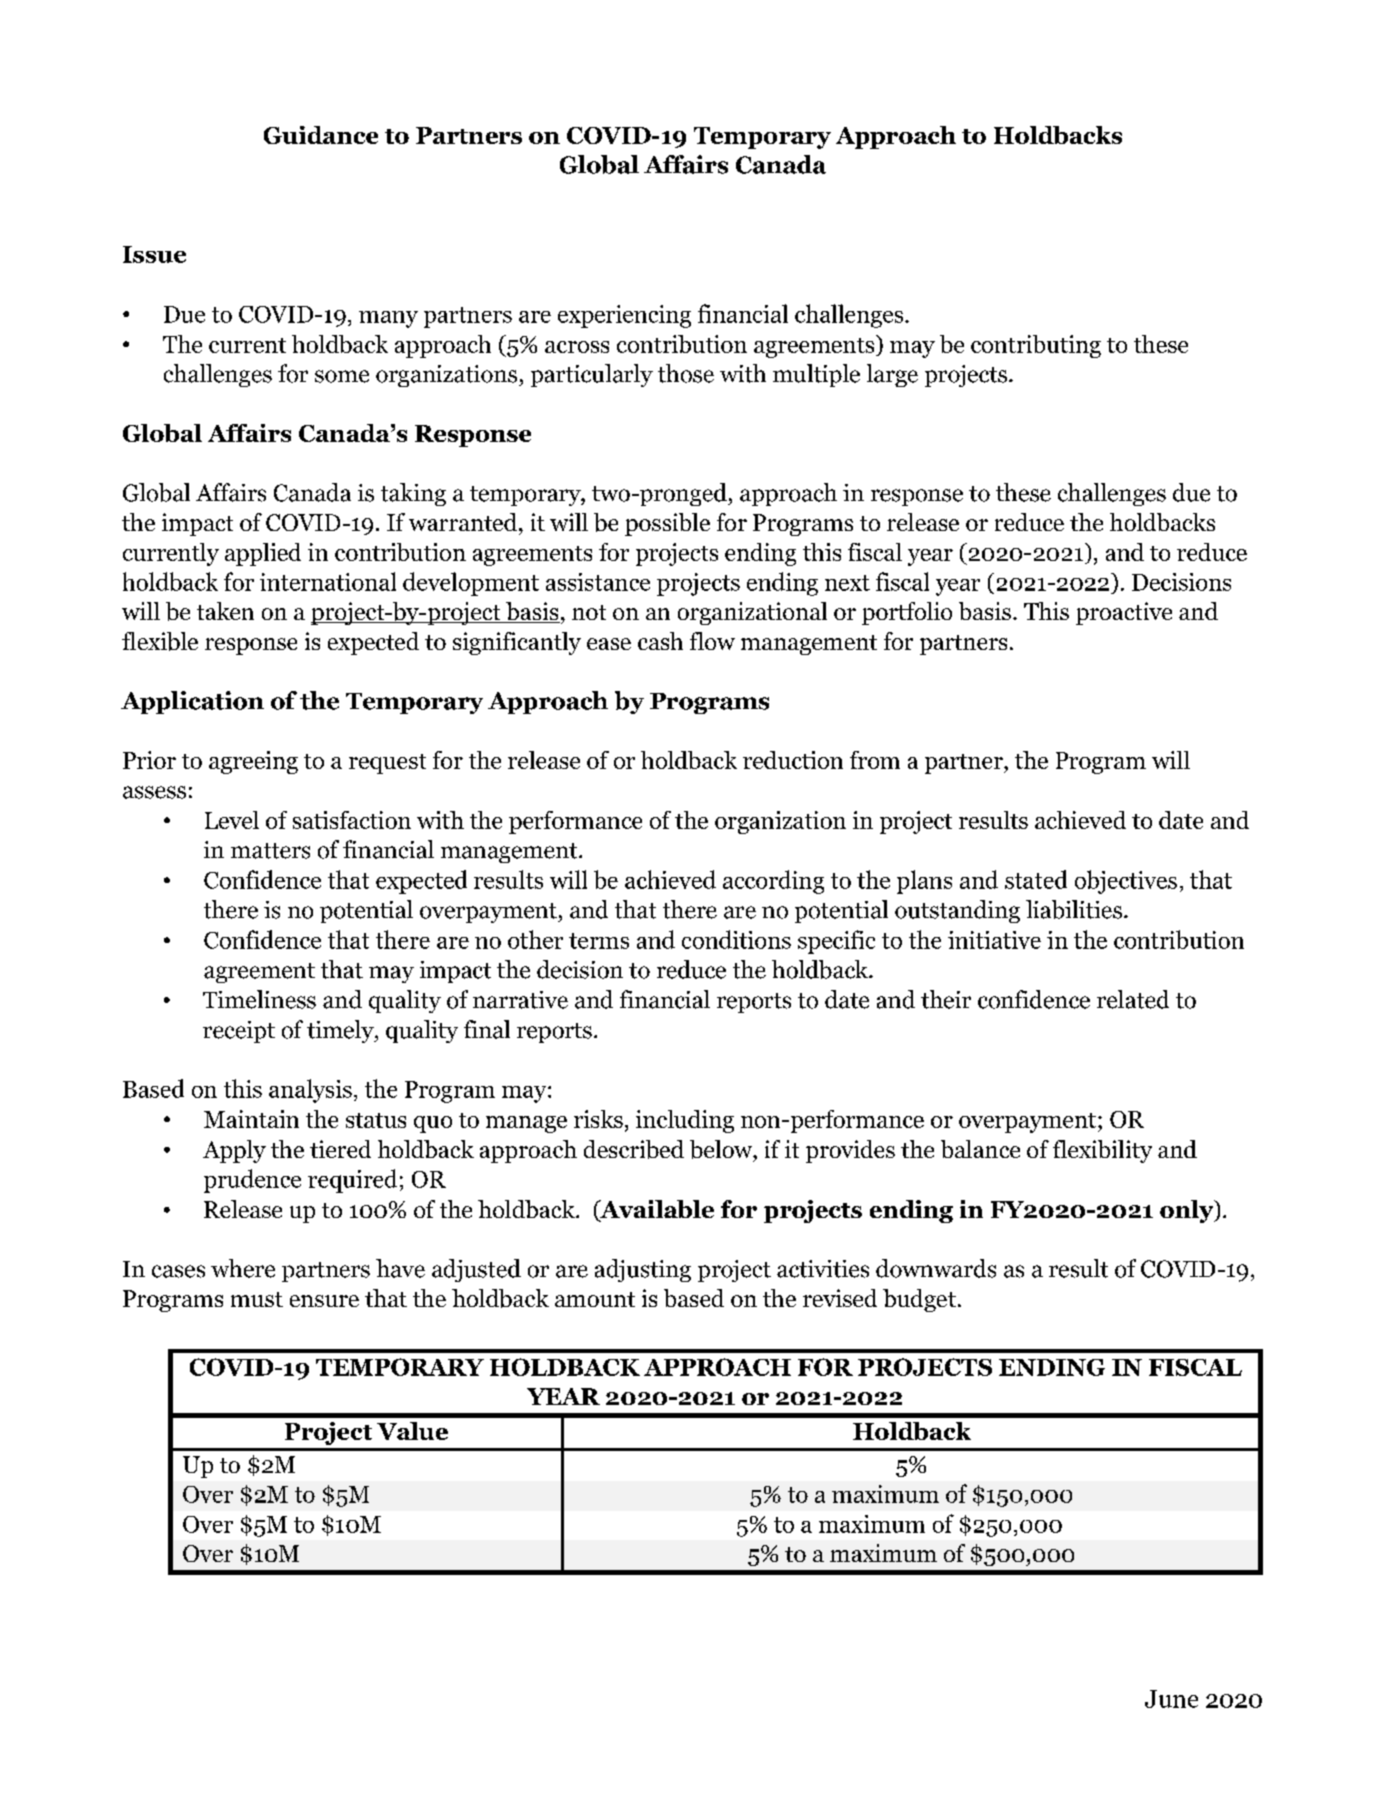 The width and height of the document is (1385, 1793). I want to click on experiencing, so click(624, 316).
